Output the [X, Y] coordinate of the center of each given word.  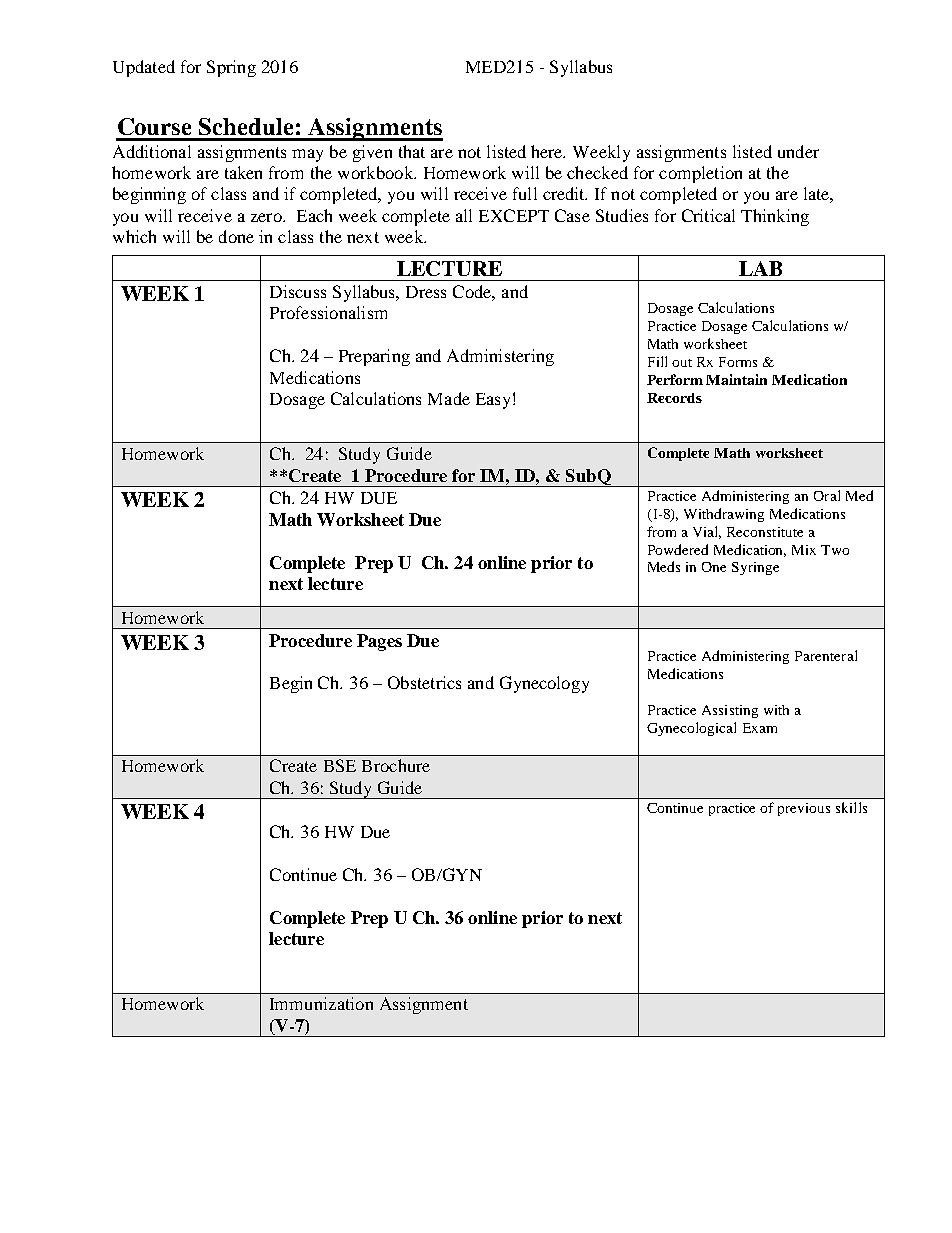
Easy [493, 401]
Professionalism [328, 312]
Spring [231, 68]
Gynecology [544, 684]
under [798, 151]
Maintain [736, 379]
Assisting [730, 711]
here [548, 151]
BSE [340, 765]
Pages [379, 642]
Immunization [321, 1003]
